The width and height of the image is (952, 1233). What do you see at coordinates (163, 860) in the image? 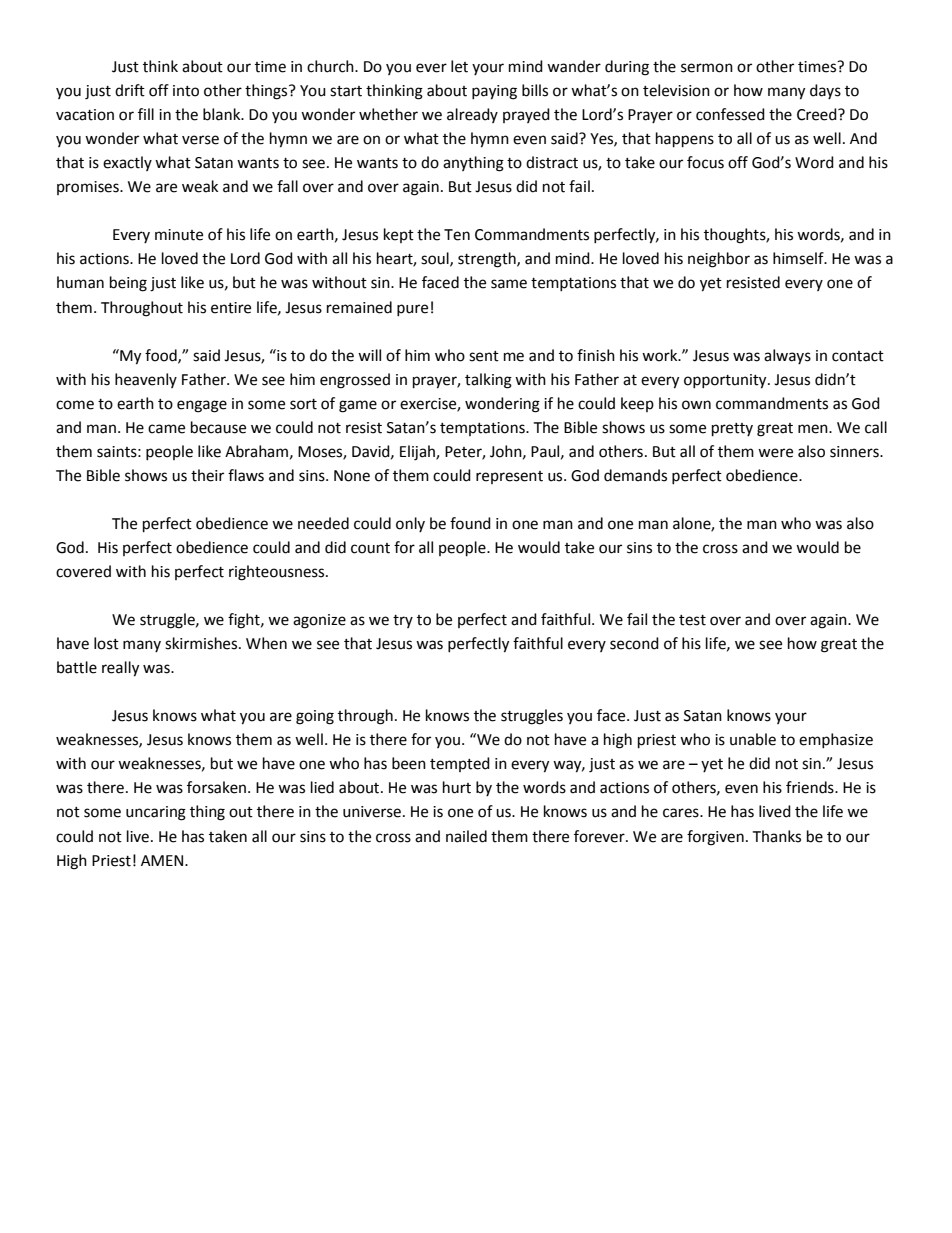
I see `AMEN` at bounding box center [163, 860].
